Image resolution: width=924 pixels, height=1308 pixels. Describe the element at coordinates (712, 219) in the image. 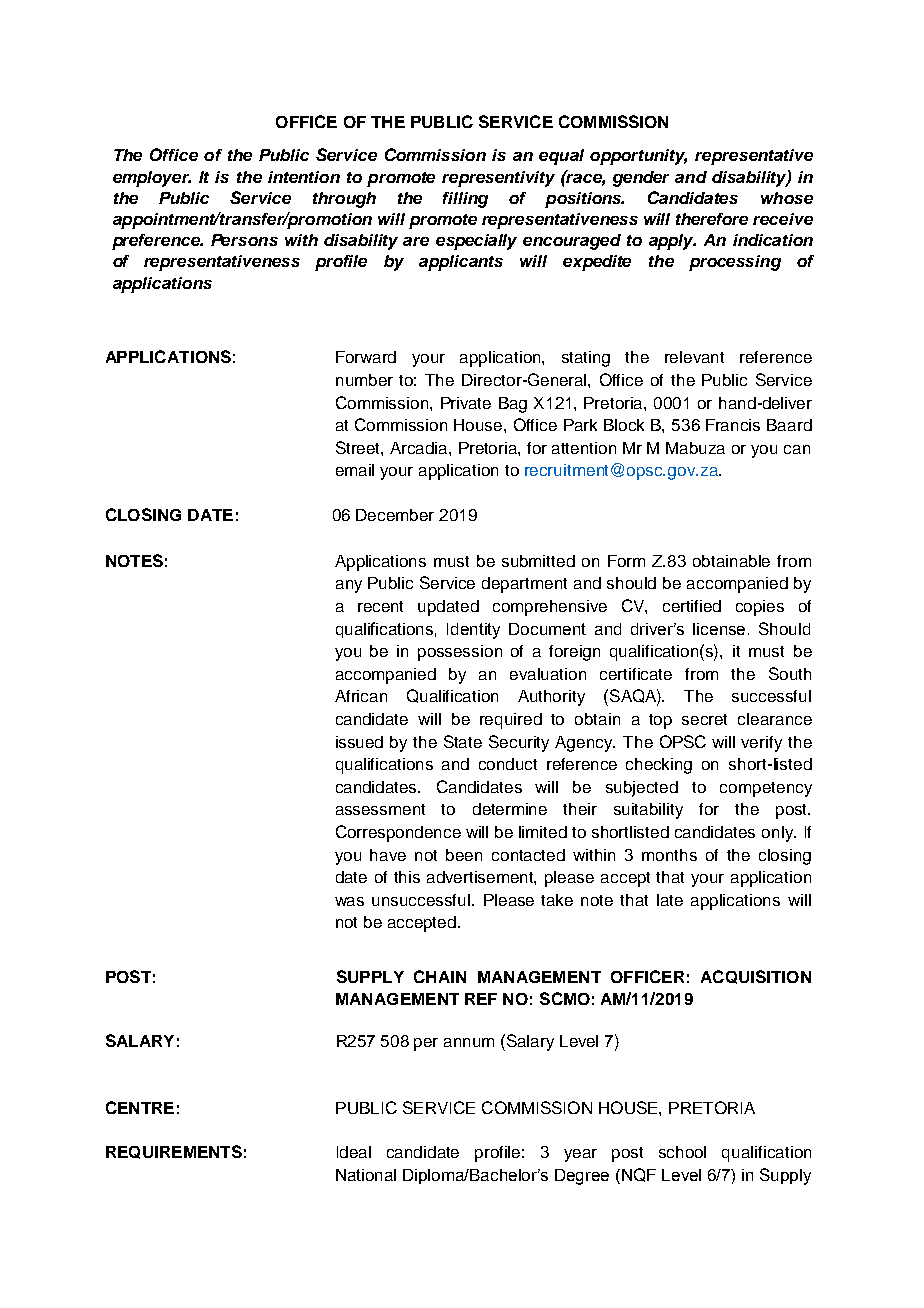

I see `therefore` at that location.
